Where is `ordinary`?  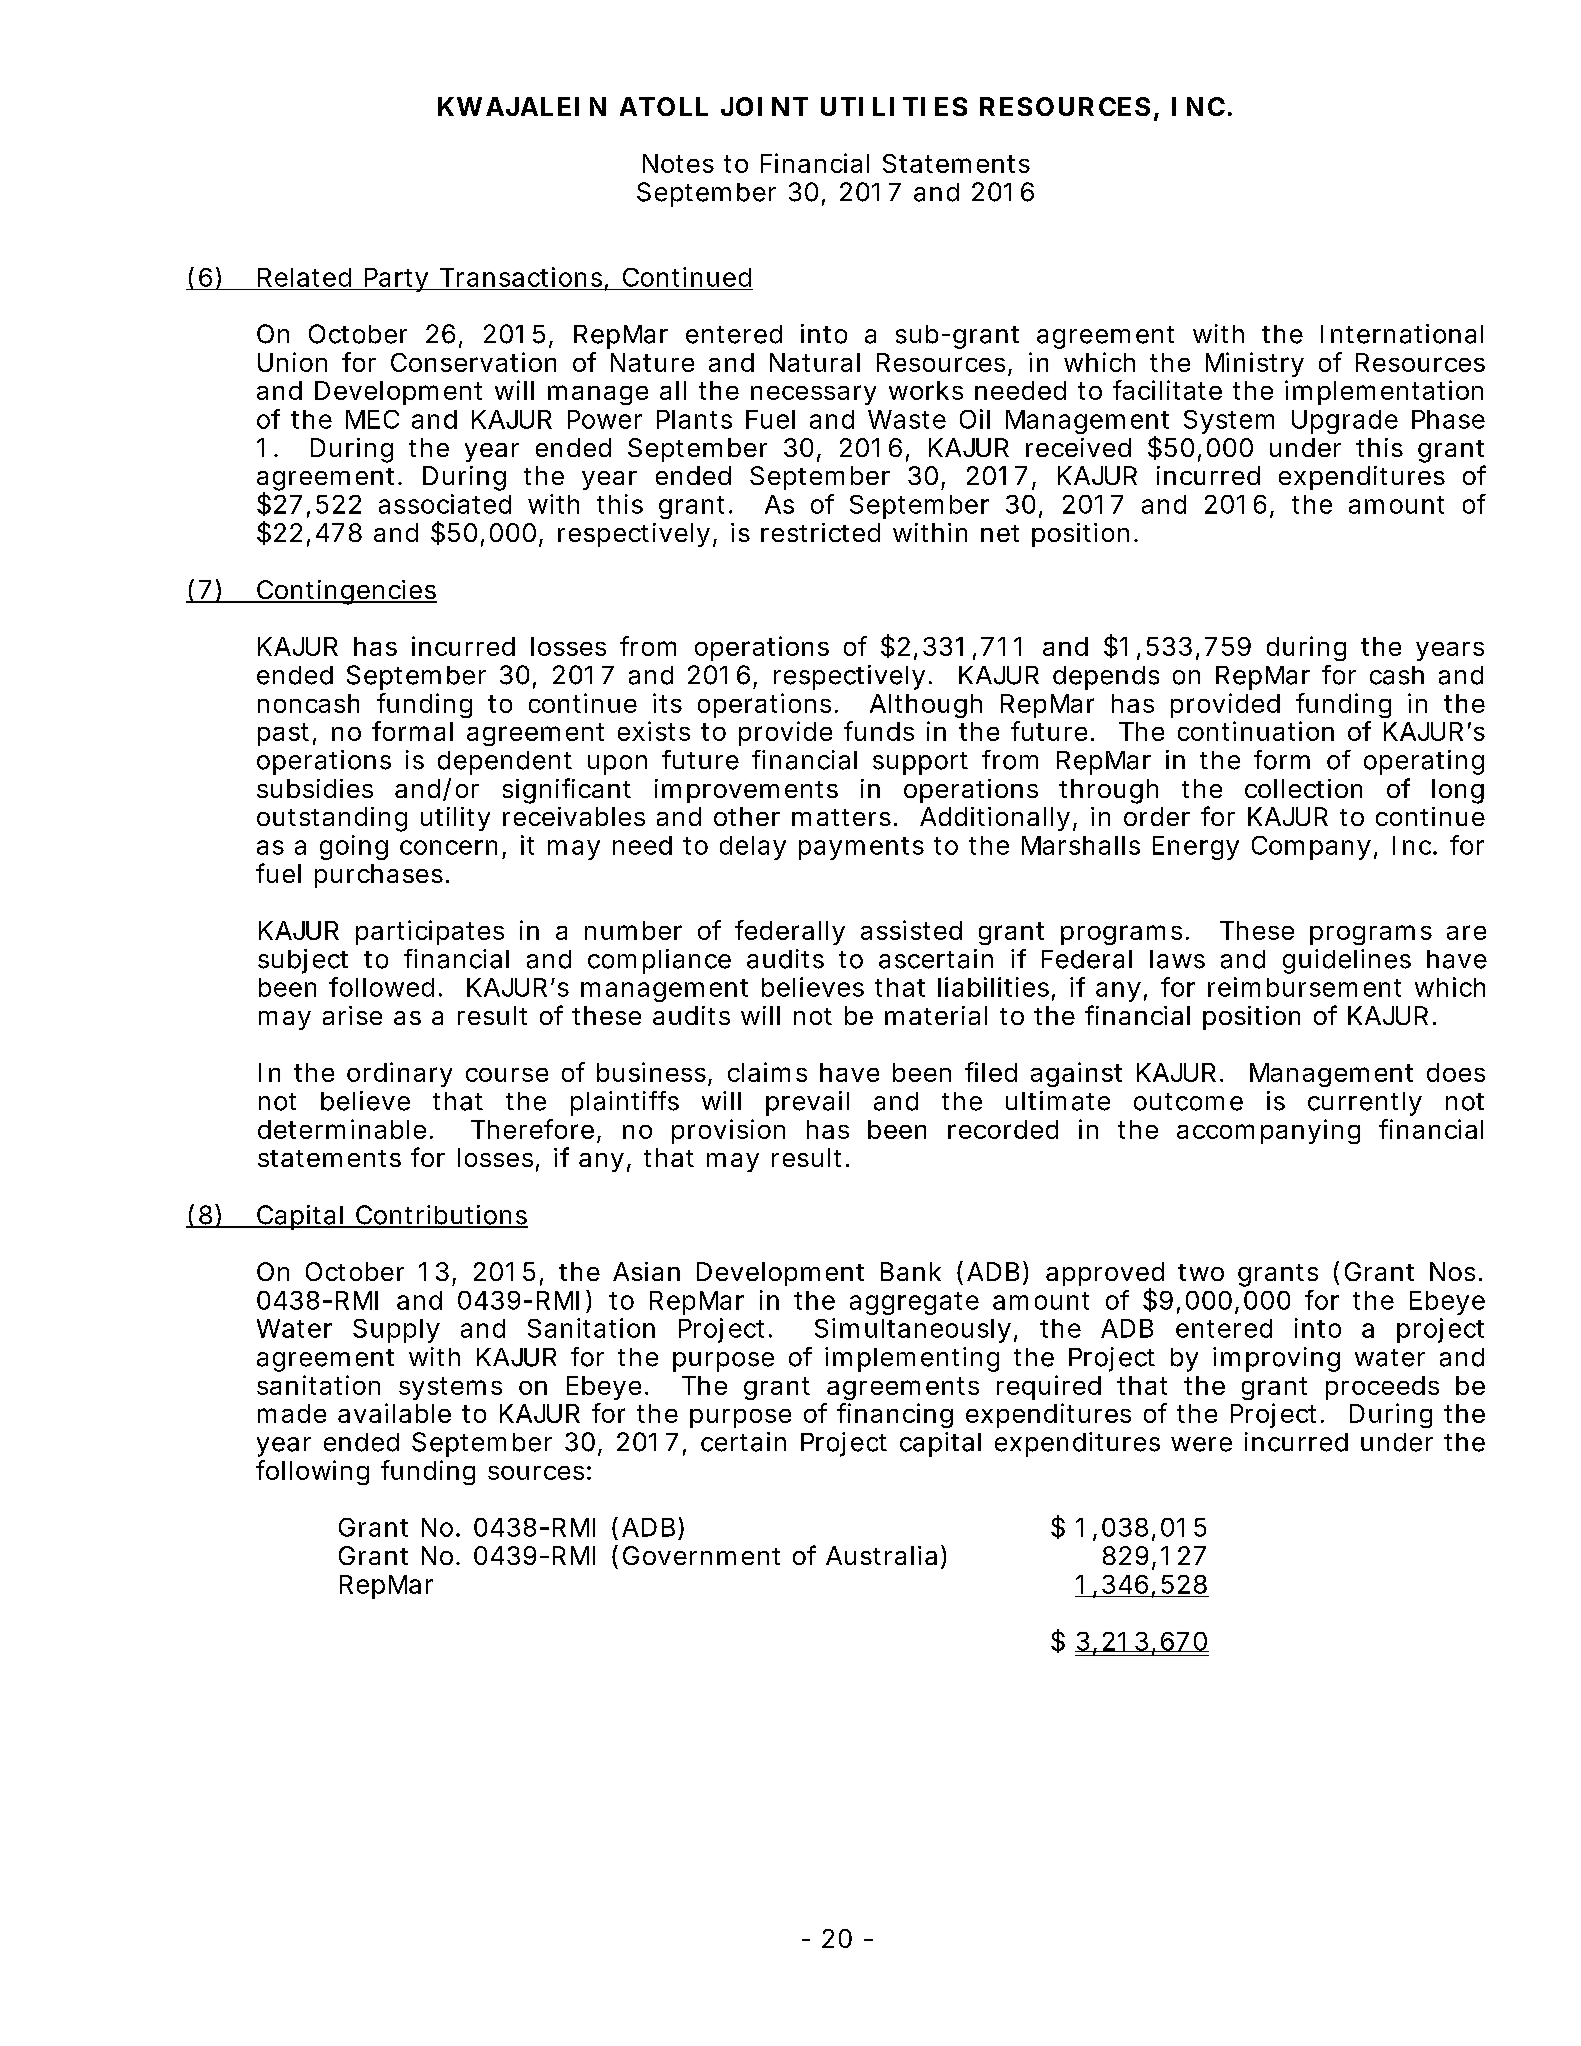 ordinary is located at coordinates (399, 1074).
